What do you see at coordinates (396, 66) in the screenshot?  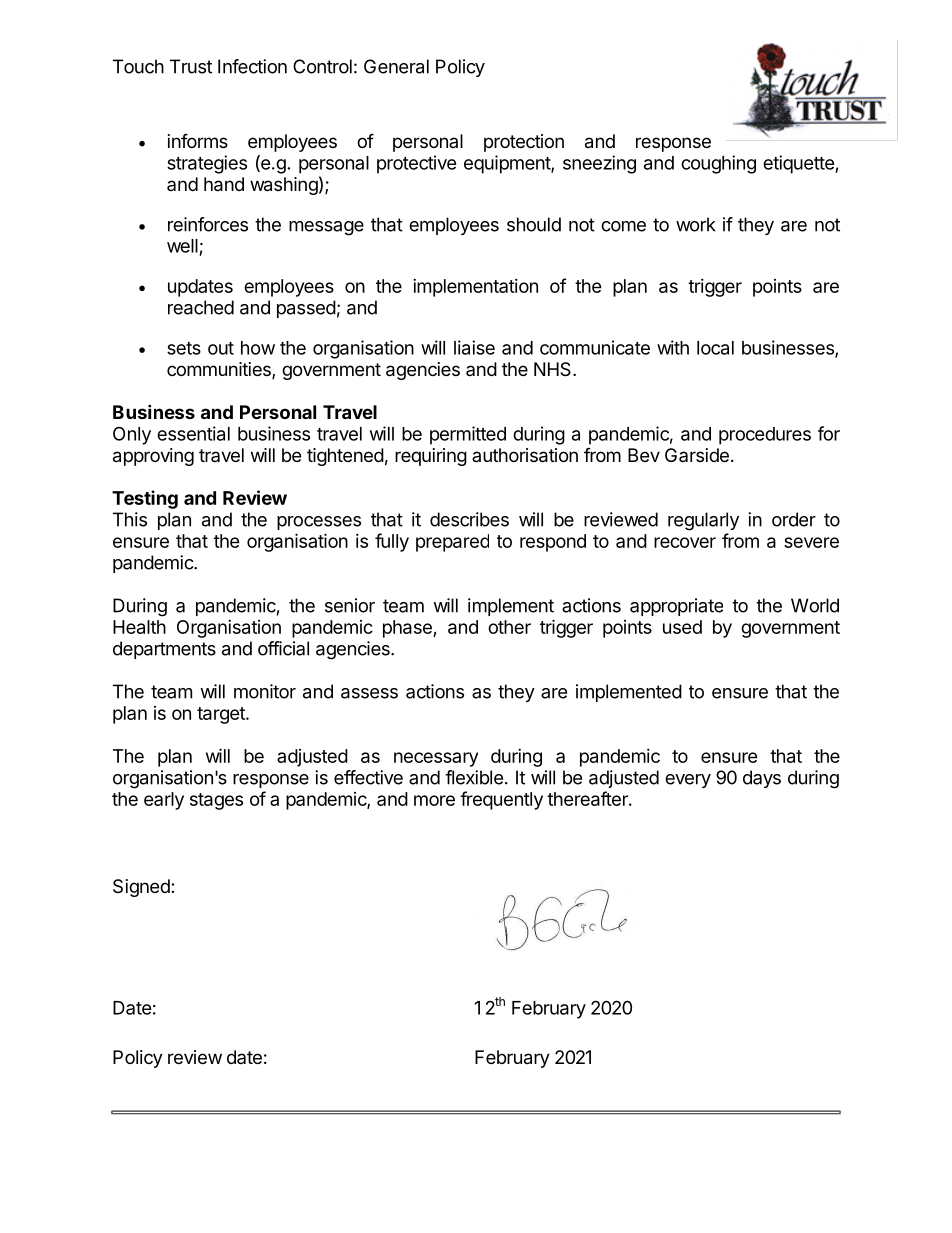 I see `General` at bounding box center [396, 66].
